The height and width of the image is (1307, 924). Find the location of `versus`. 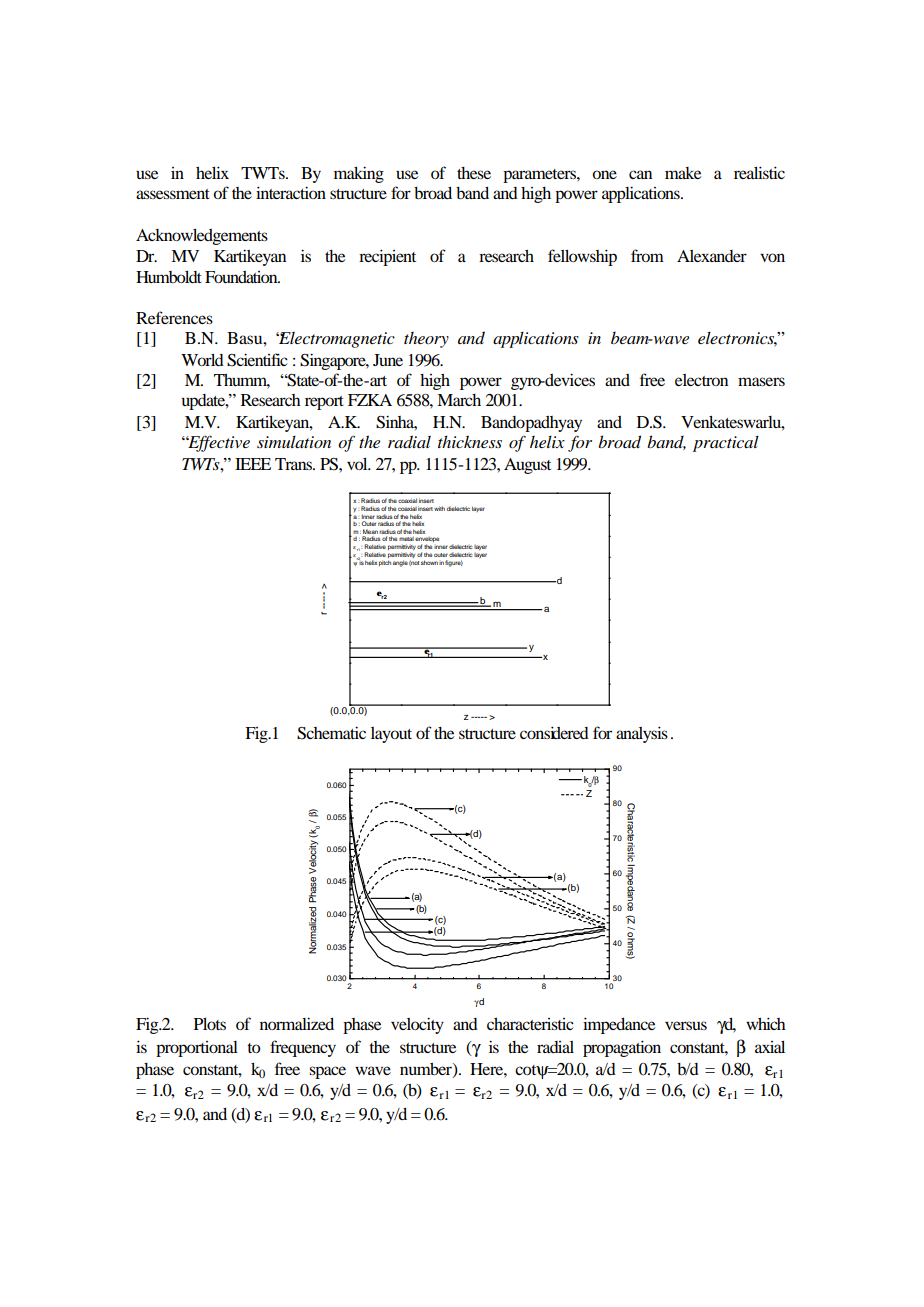

versus is located at coordinates (686, 1025).
